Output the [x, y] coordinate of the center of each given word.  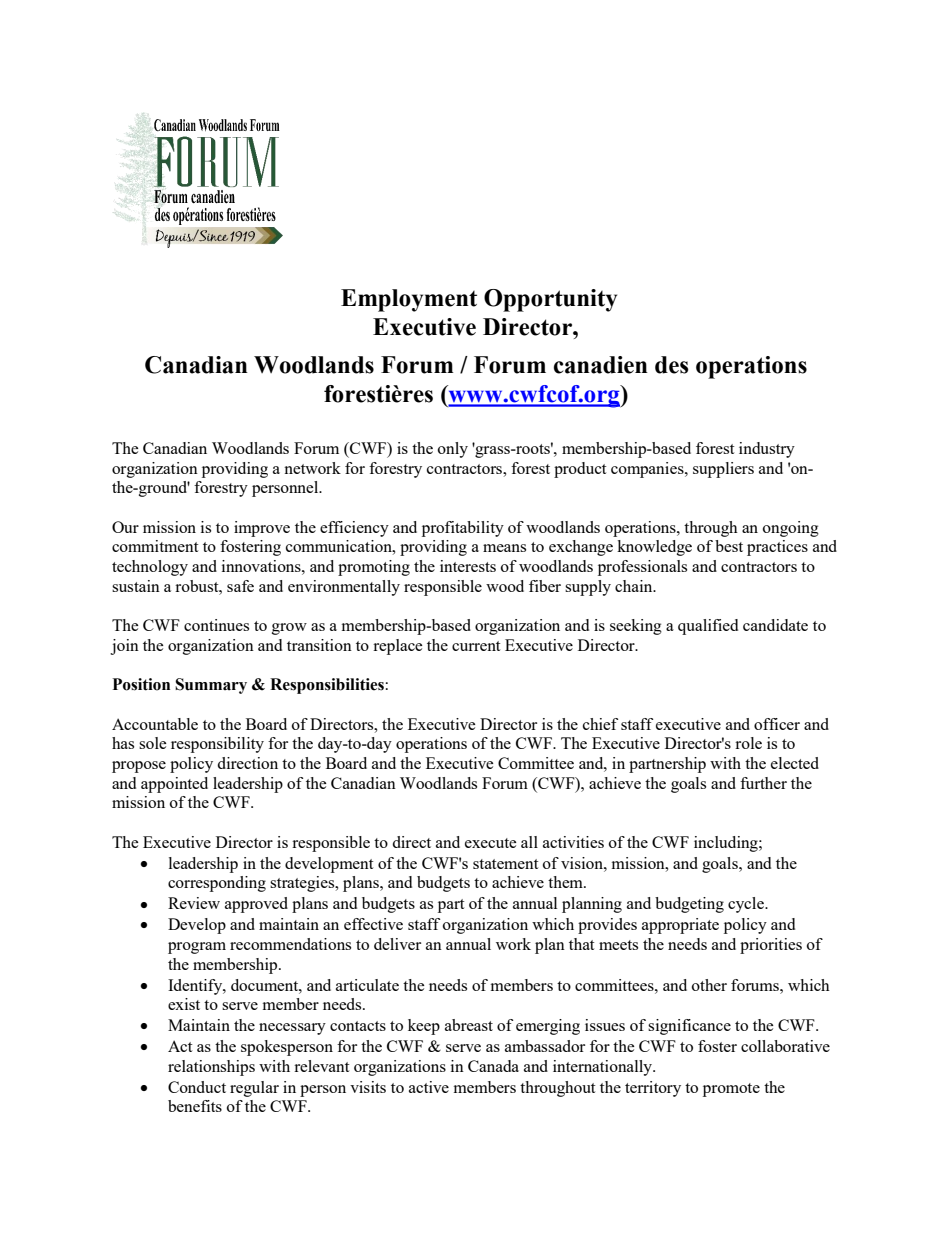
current [476, 646]
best [729, 546]
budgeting [689, 905]
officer [777, 724]
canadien [601, 365]
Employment [409, 300]
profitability [463, 529]
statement [506, 864]
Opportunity [550, 300]
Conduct [197, 1087]
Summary [211, 686]
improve [262, 529]
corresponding [217, 884]
